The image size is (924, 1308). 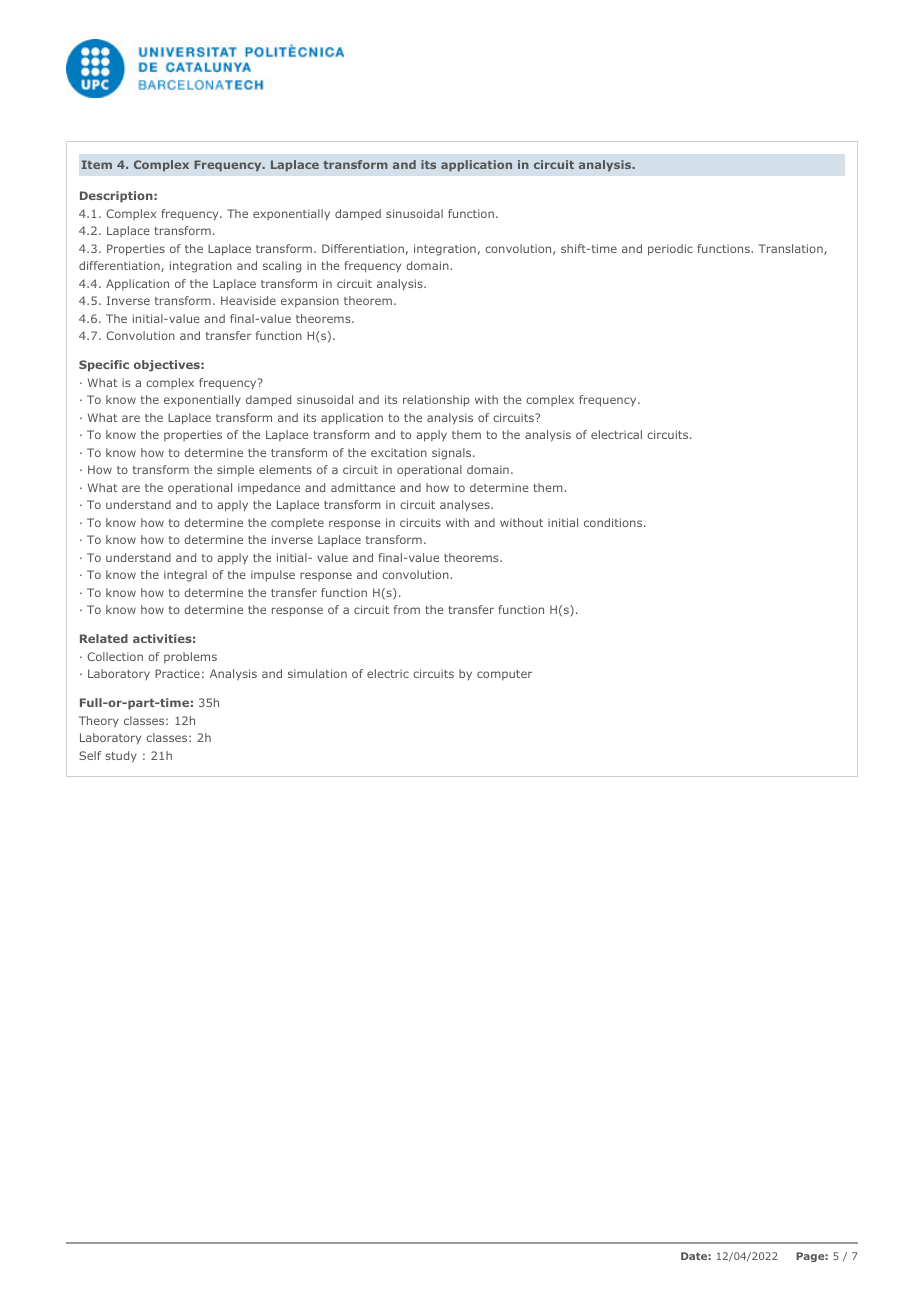 What do you see at coordinates (282, 267) in the document?
I see `scaling` at bounding box center [282, 267].
